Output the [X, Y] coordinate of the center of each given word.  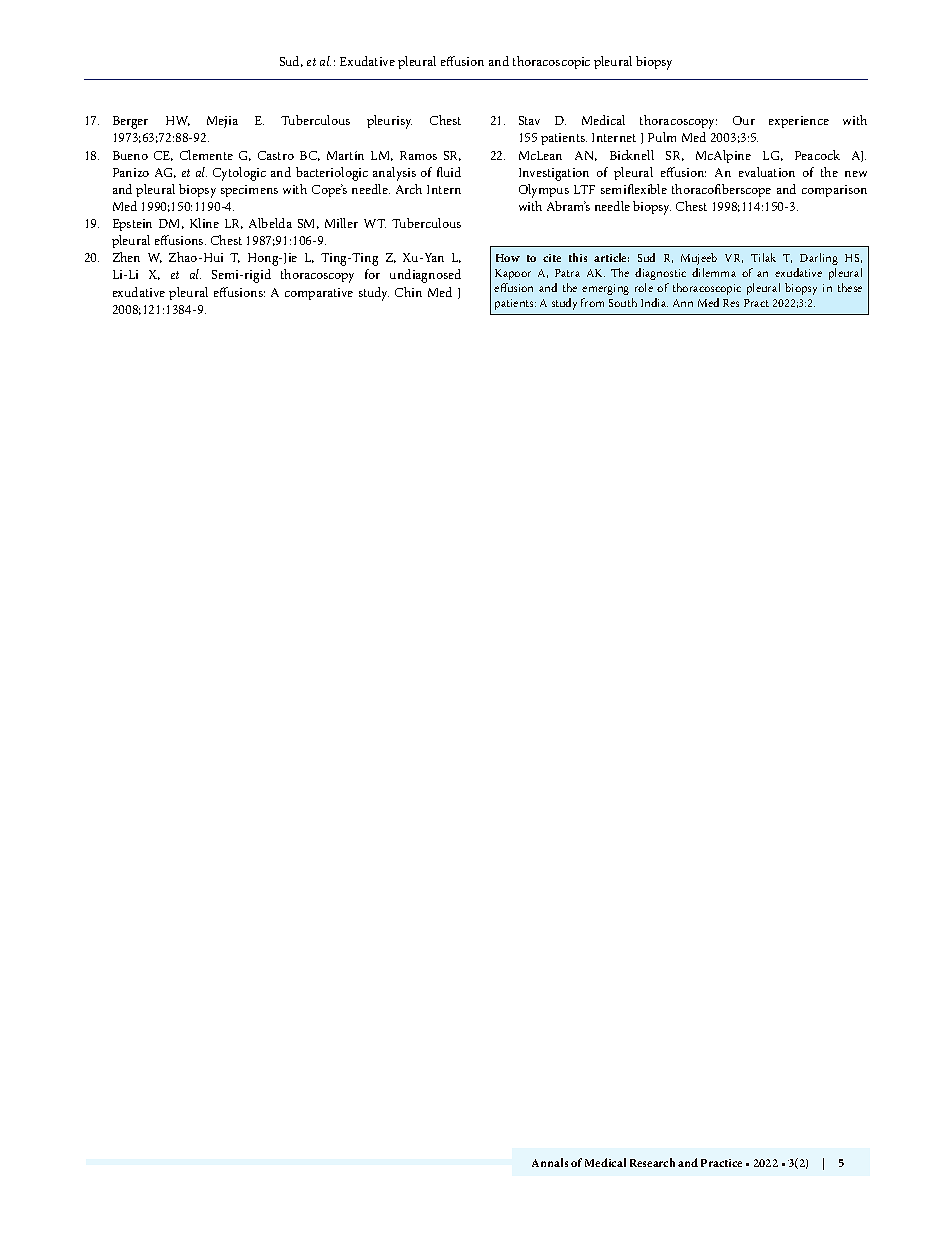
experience [799, 122]
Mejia [222, 122]
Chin [408, 292]
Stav [529, 120]
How [508, 258]
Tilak [763, 257]
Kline [204, 223]
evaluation [767, 172]
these [850, 287]
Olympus [544, 191]
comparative [319, 294]
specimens [249, 191]
